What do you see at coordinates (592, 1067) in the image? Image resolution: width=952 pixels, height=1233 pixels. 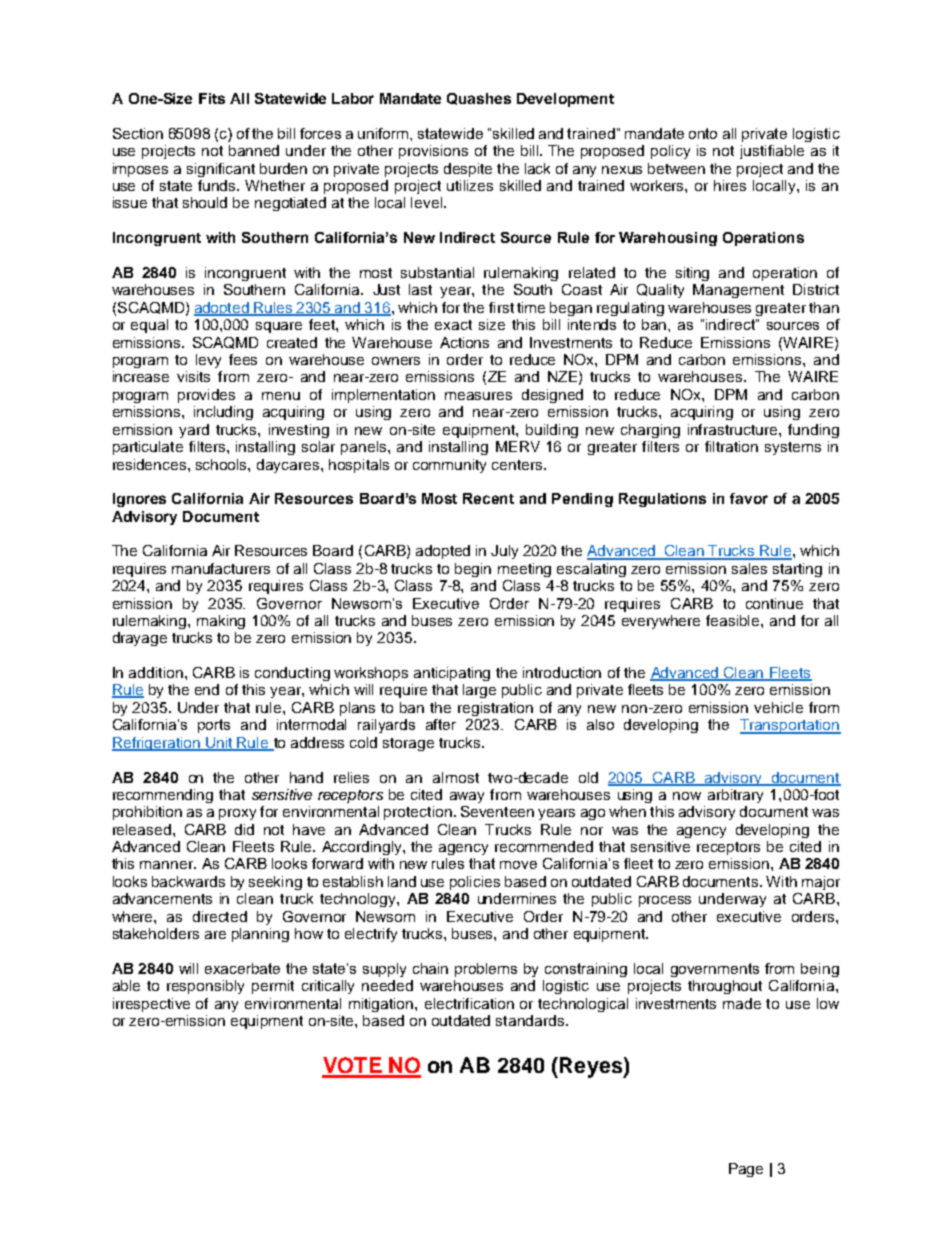 I see `Reyes` at bounding box center [592, 1067].
